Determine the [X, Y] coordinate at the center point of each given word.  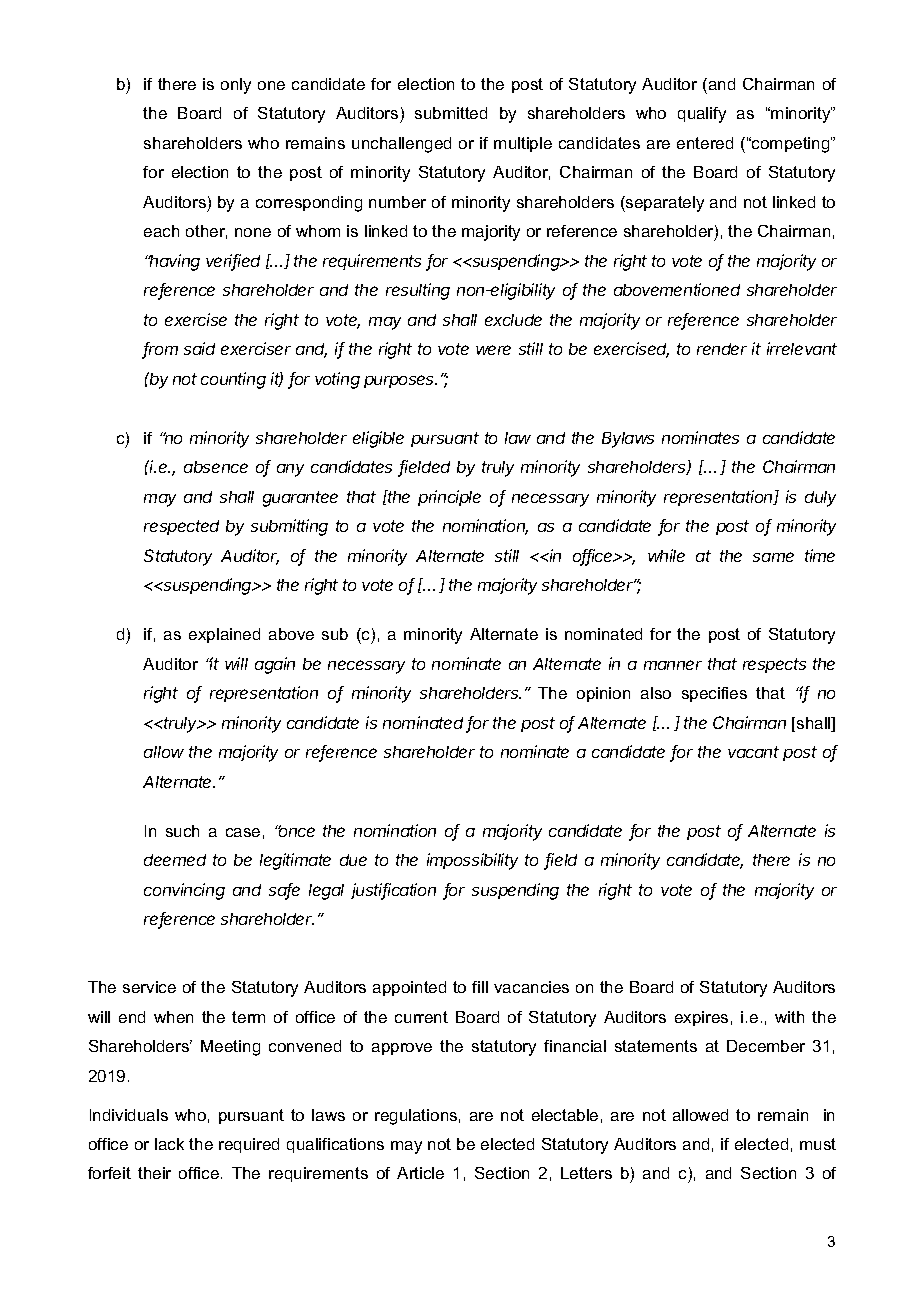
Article [420, 1173]
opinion [603, 694]
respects [774, 665]
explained [224, 635]
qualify [702, 115]
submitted [451, 113]
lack [169, 1144]
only [236, 86]
